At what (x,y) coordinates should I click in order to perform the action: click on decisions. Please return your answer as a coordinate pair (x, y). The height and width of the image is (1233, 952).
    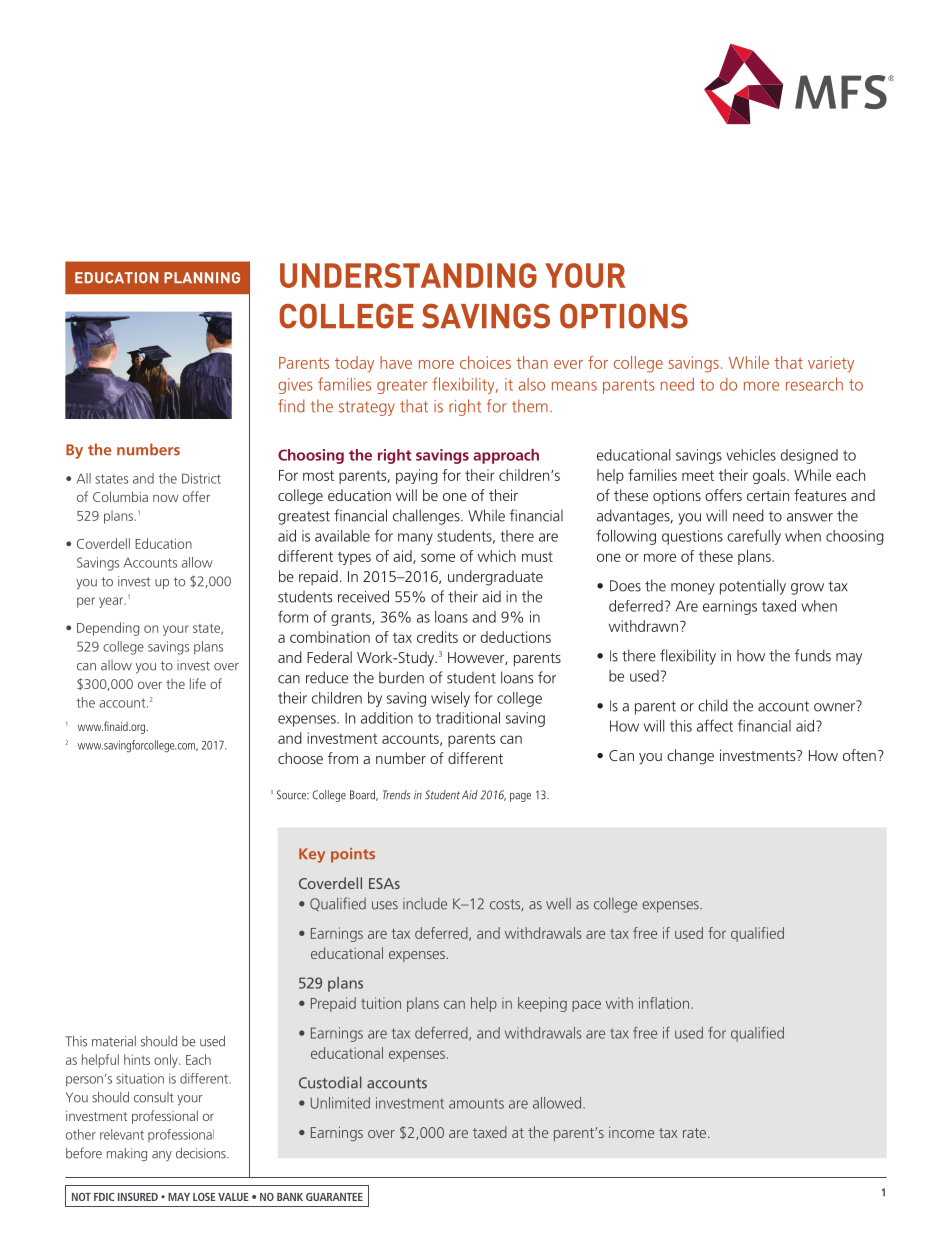
    Looking at the image, I should click on (202, 1153).
